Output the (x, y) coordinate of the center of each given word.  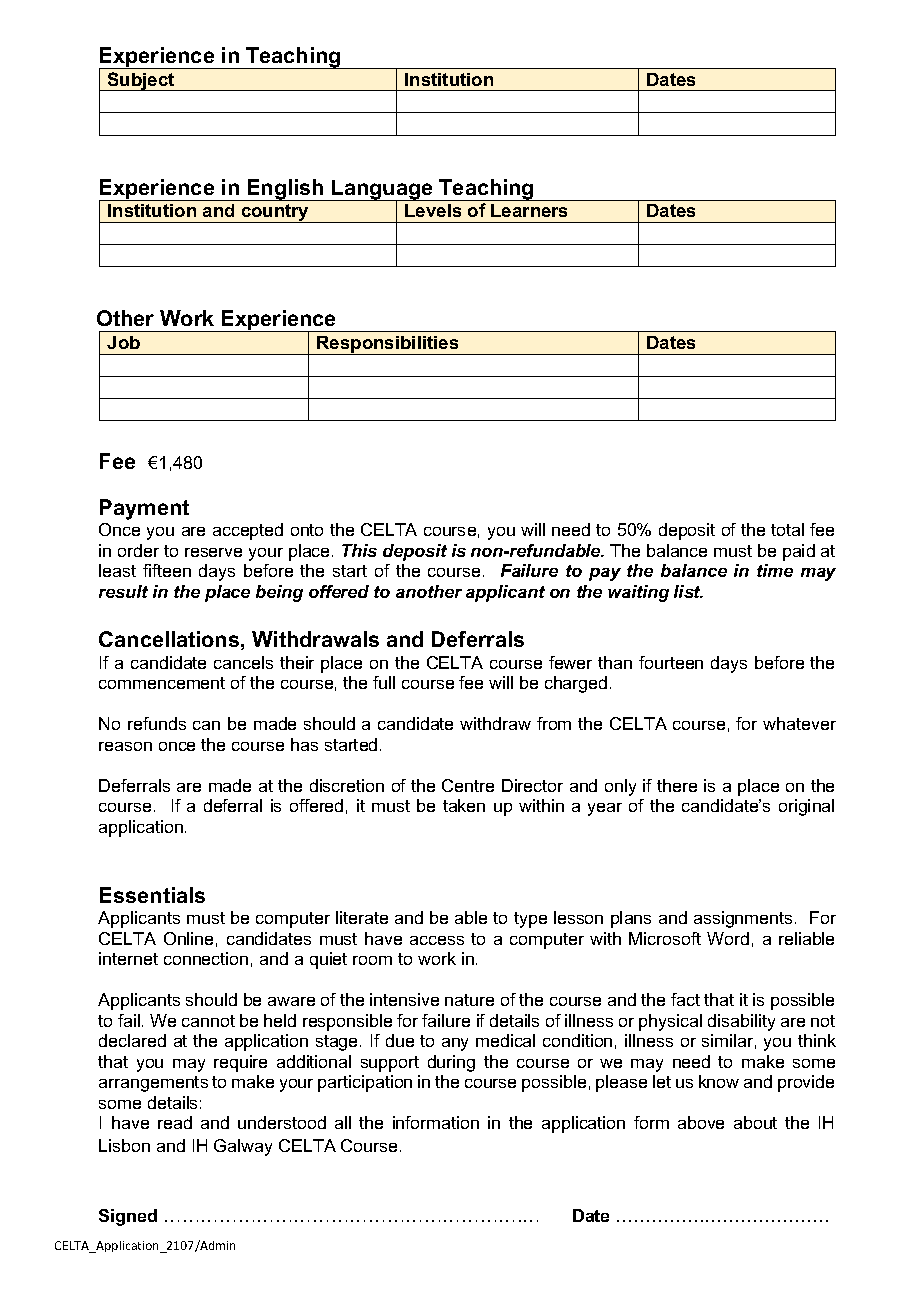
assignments (743, 919)
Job (123, 342)
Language (382, 191)
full (384, 682)
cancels (243, 662)
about (755, 1122)
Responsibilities (388, 345)
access (437, 940)
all (343, 1122)
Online (188, 938)
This (359, 550)
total (787, 529)
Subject (141, 81)
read (175, 1122)
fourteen (671, 662)
